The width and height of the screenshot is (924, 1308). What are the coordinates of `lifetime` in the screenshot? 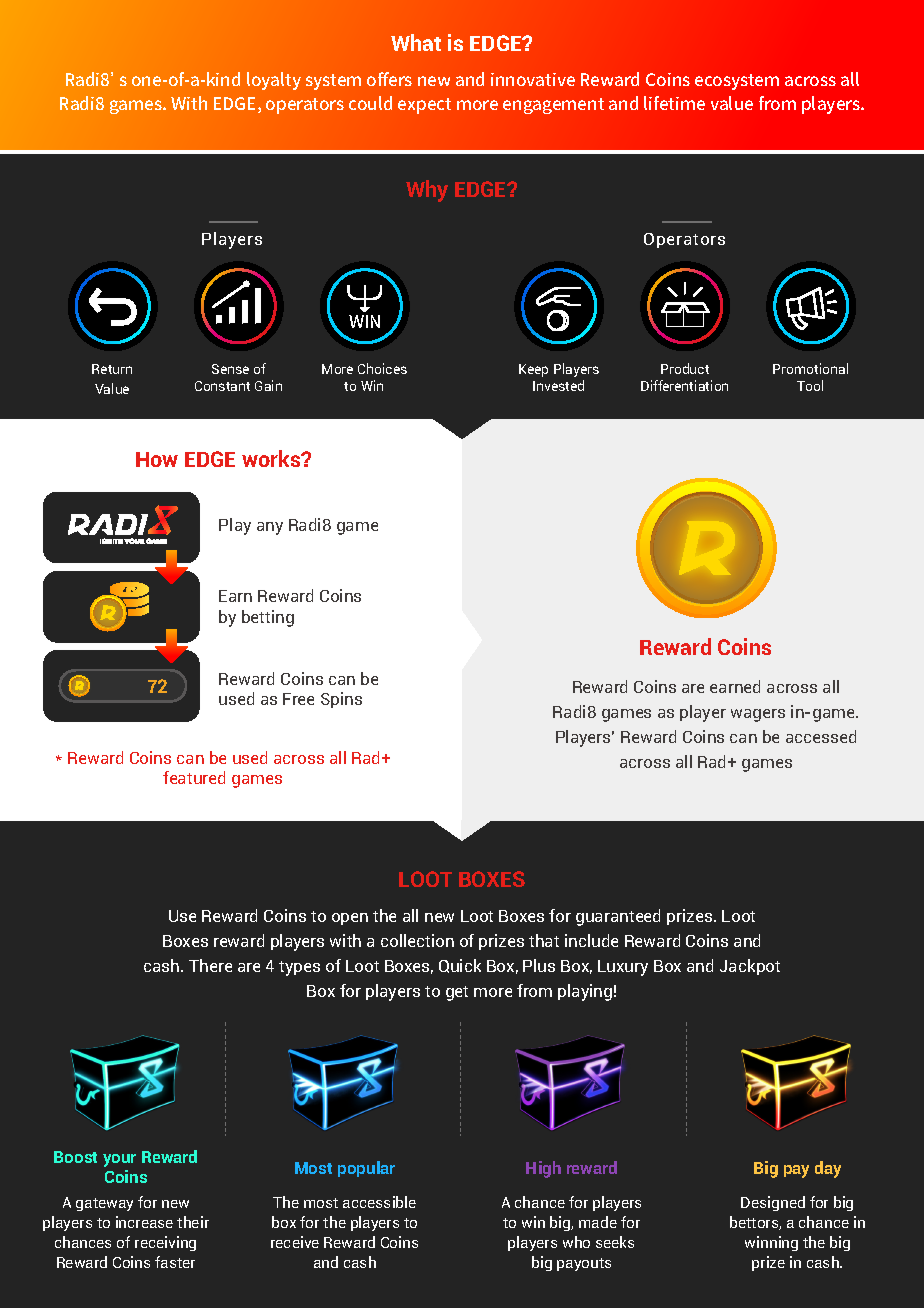 It's located at (674, 103).
